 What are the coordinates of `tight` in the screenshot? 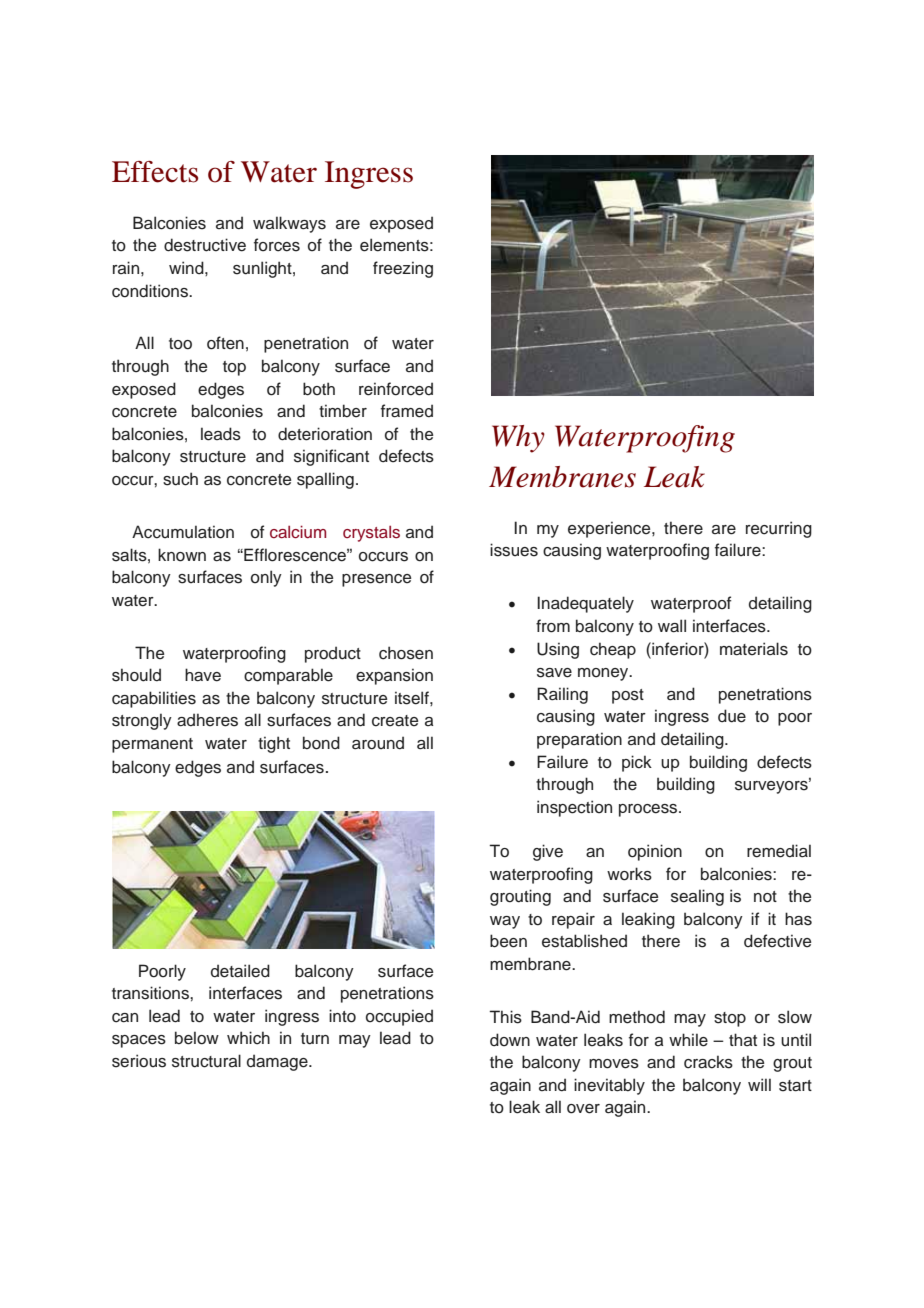 It's located at (274, 744).
